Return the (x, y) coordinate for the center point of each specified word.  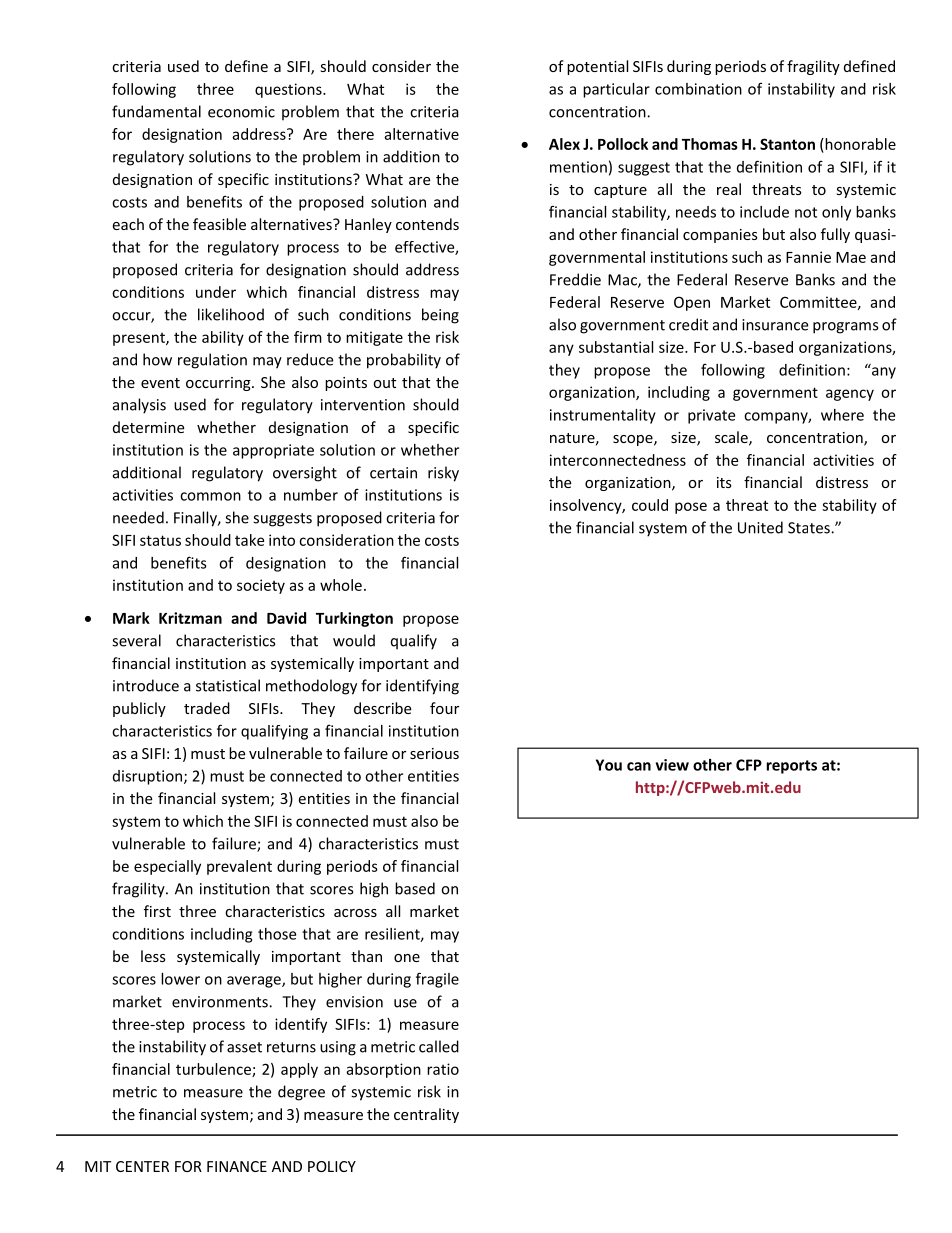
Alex (564, 144)
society (261, 586)
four (444, 708)
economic (241, 112)
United (760, 527)
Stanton (787, 144)
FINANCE (237, 1166)
